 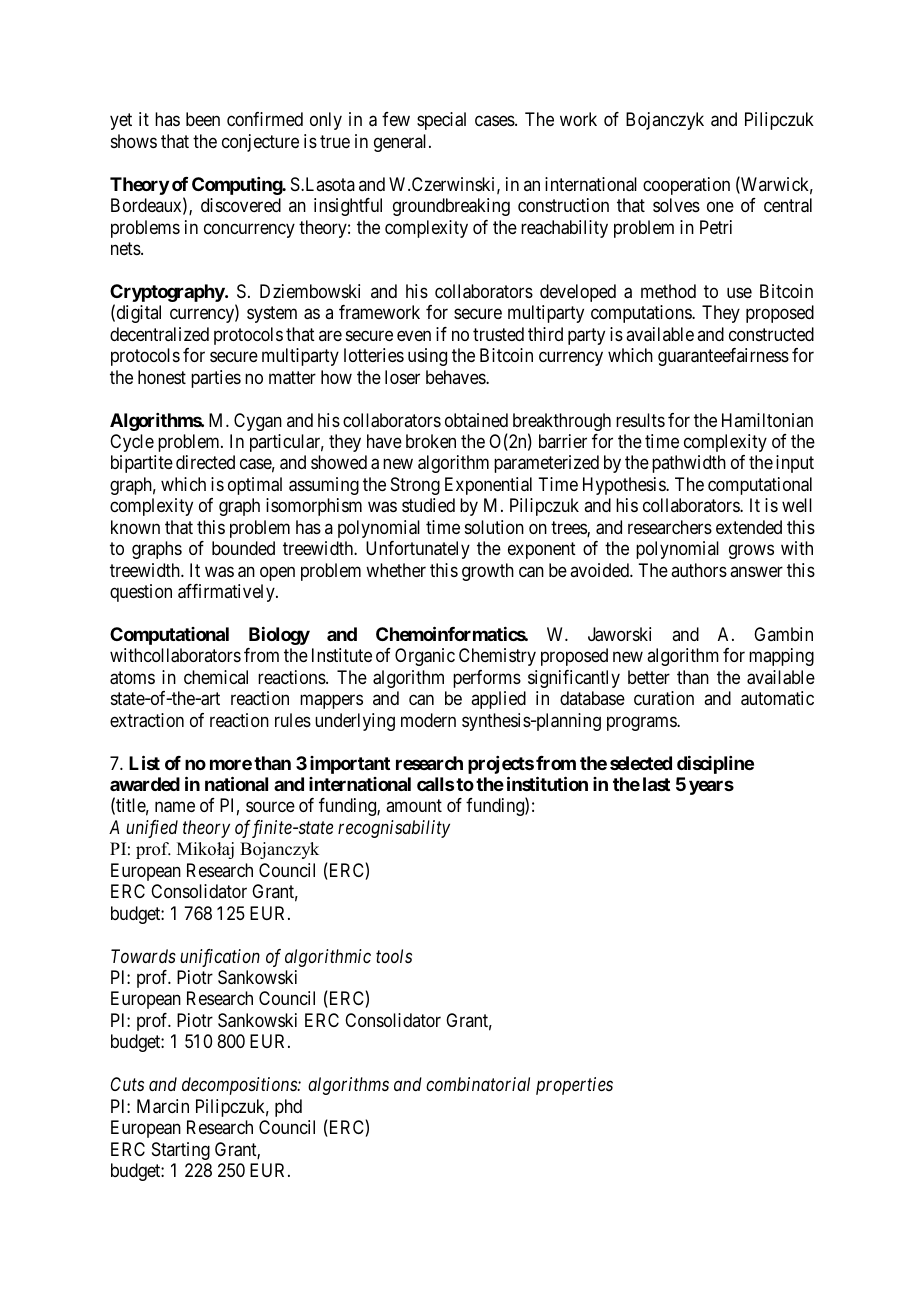 I want to click on properties, so click(x=574, y=1086).
